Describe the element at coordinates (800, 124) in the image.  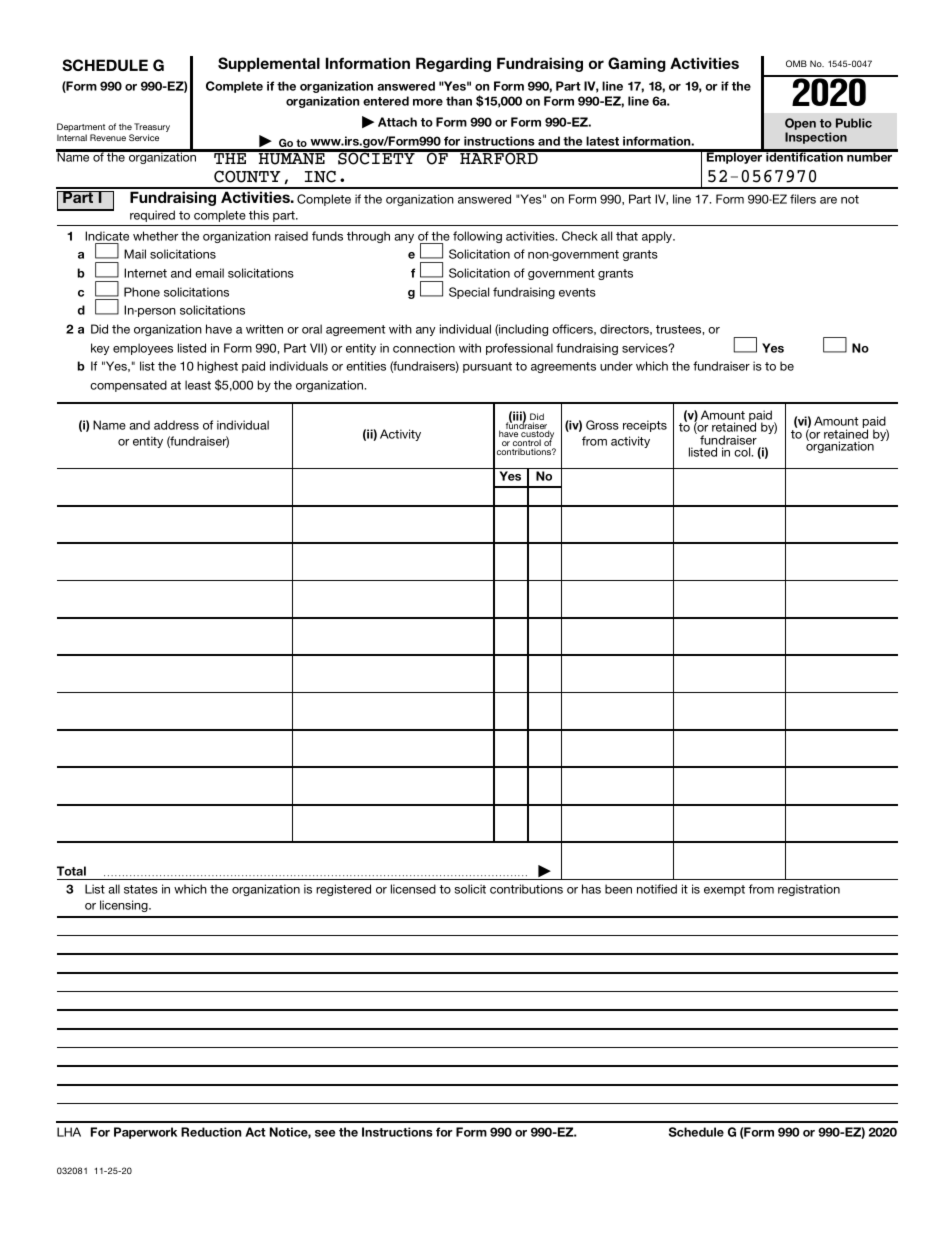
I see `Open` at that location.
